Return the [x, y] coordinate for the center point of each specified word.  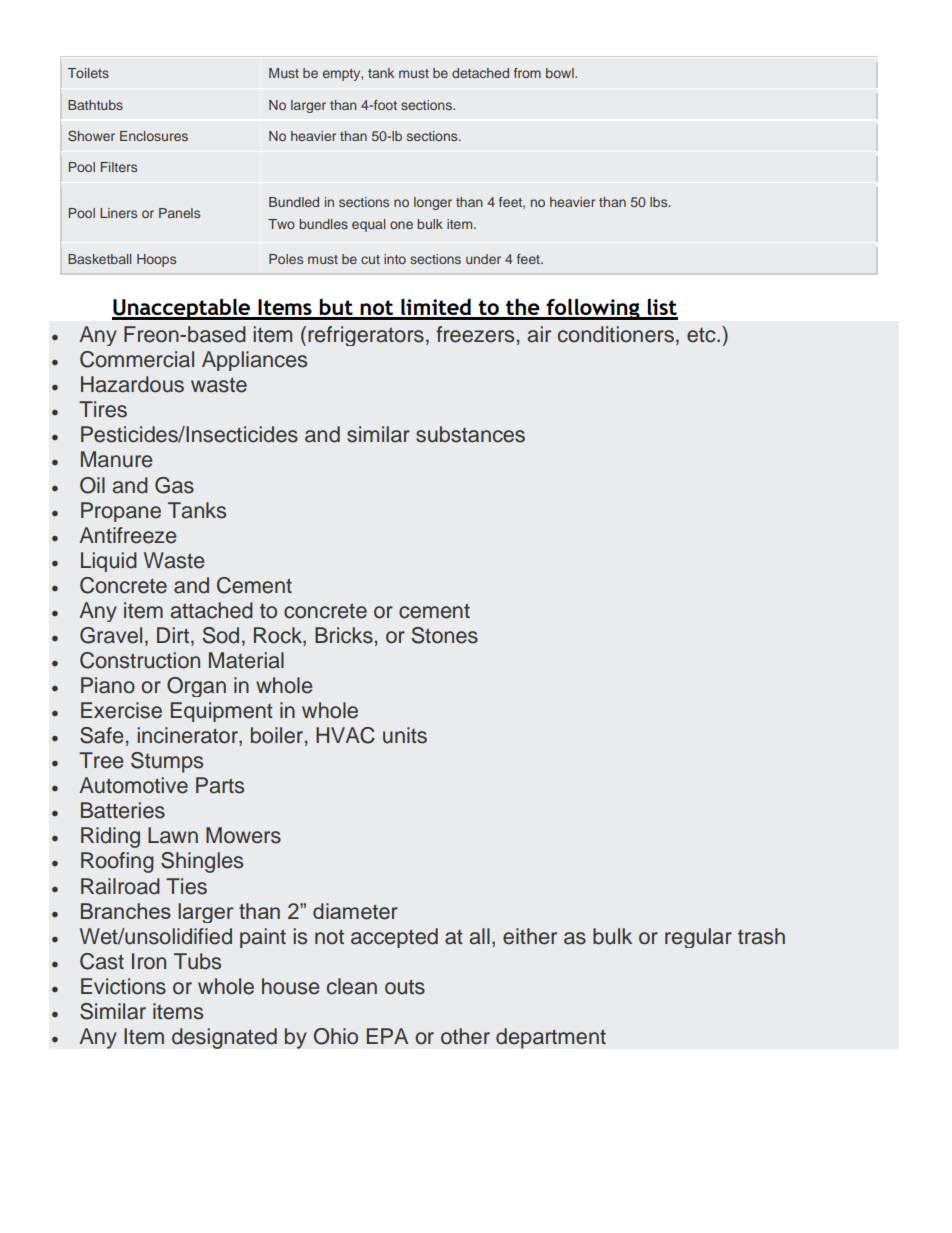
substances [470, 434]
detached [480, 73]
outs [405, 987]
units [405, 735]
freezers [475, 334]
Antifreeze [127, 535]
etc [702, 335]
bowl [561, 73]
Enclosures [154, 136]
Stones [444, 635]
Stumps [167, 762]
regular [698, 938]
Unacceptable [182, 309]
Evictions [123, 986]
